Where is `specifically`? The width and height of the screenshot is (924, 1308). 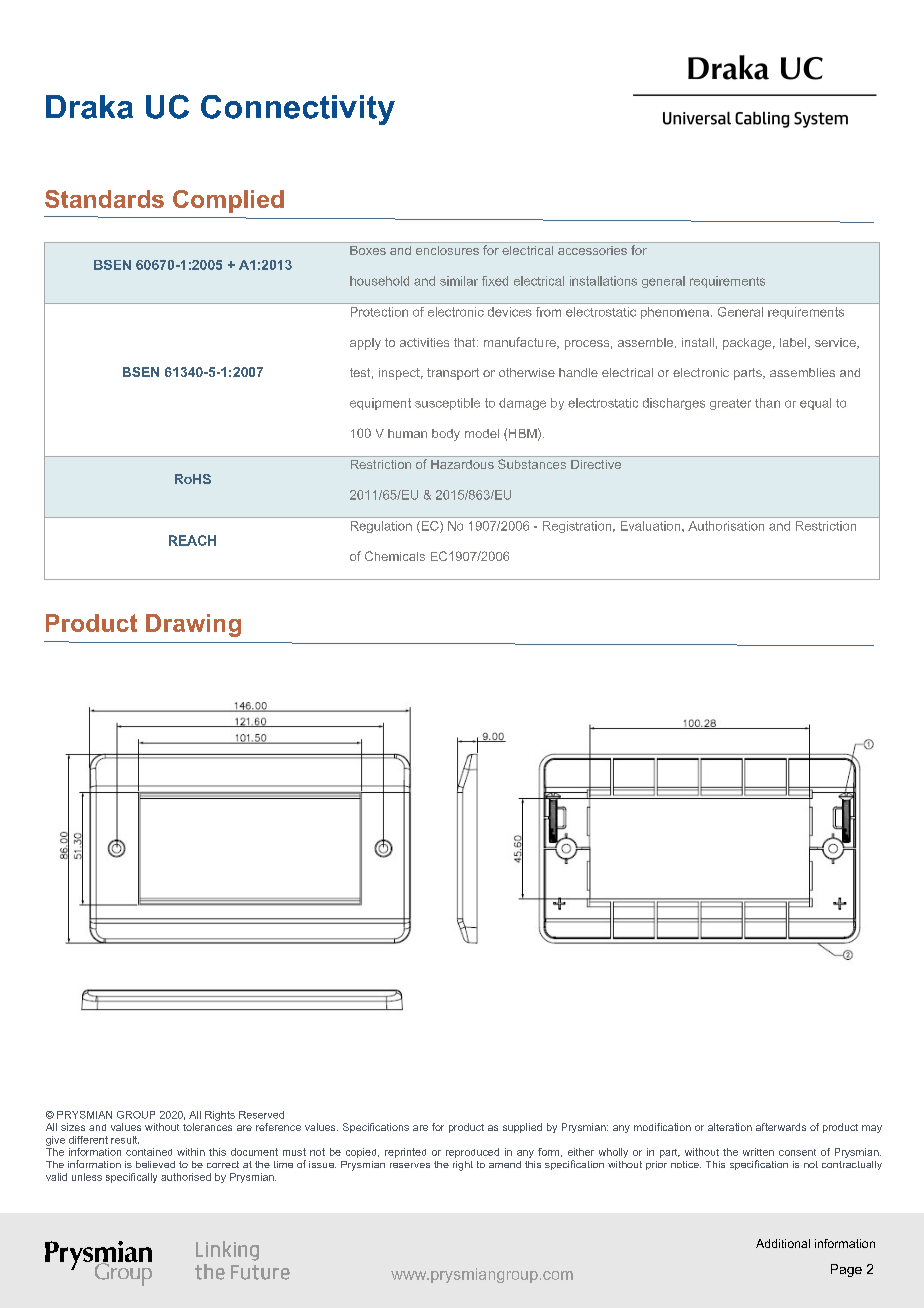
specifically is located at coordinates (131, 1178).
